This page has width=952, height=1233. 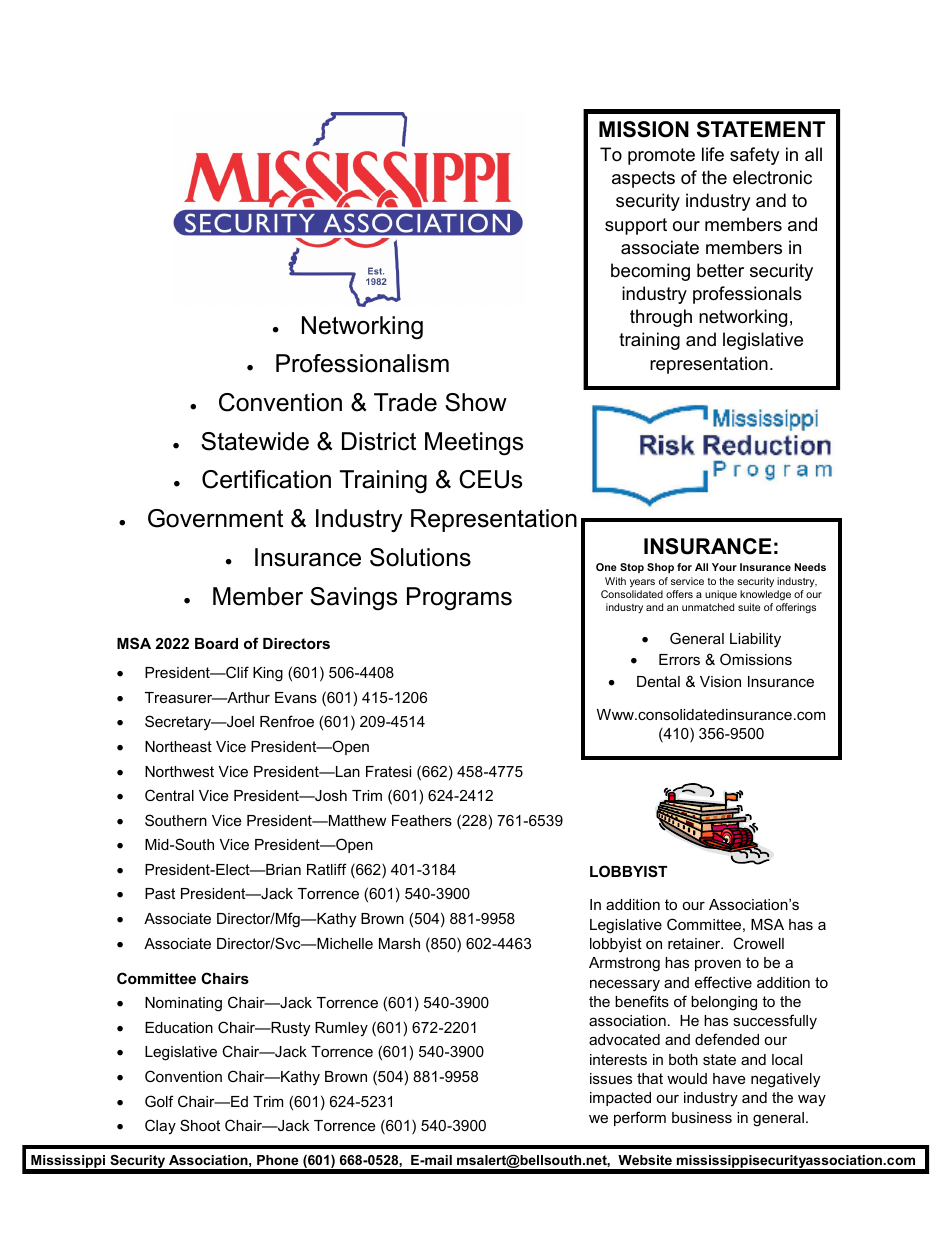 I want to click on Vision, so click(x=720, y=681).
